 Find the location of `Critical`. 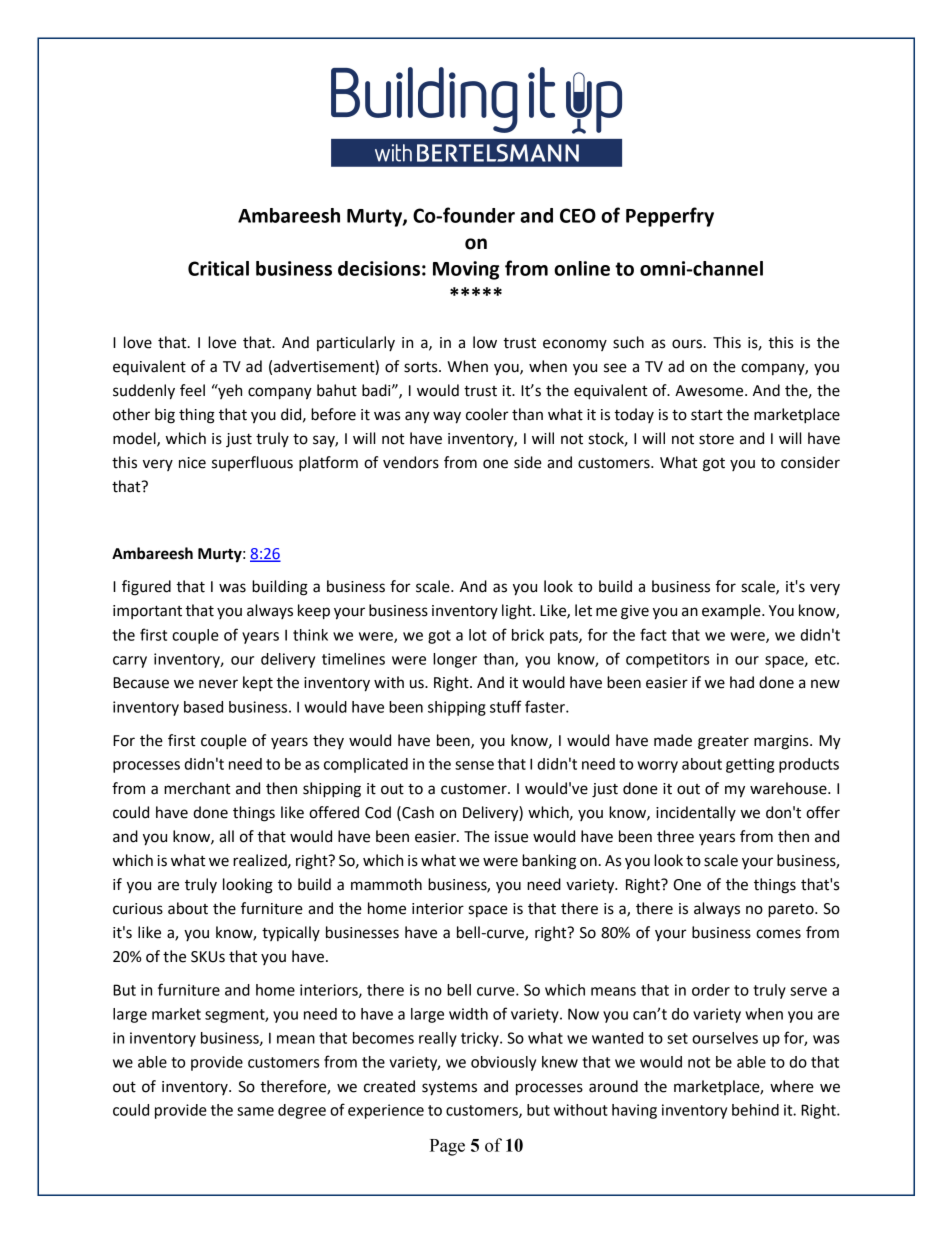

Critical is located at coordinates (218, 268).
